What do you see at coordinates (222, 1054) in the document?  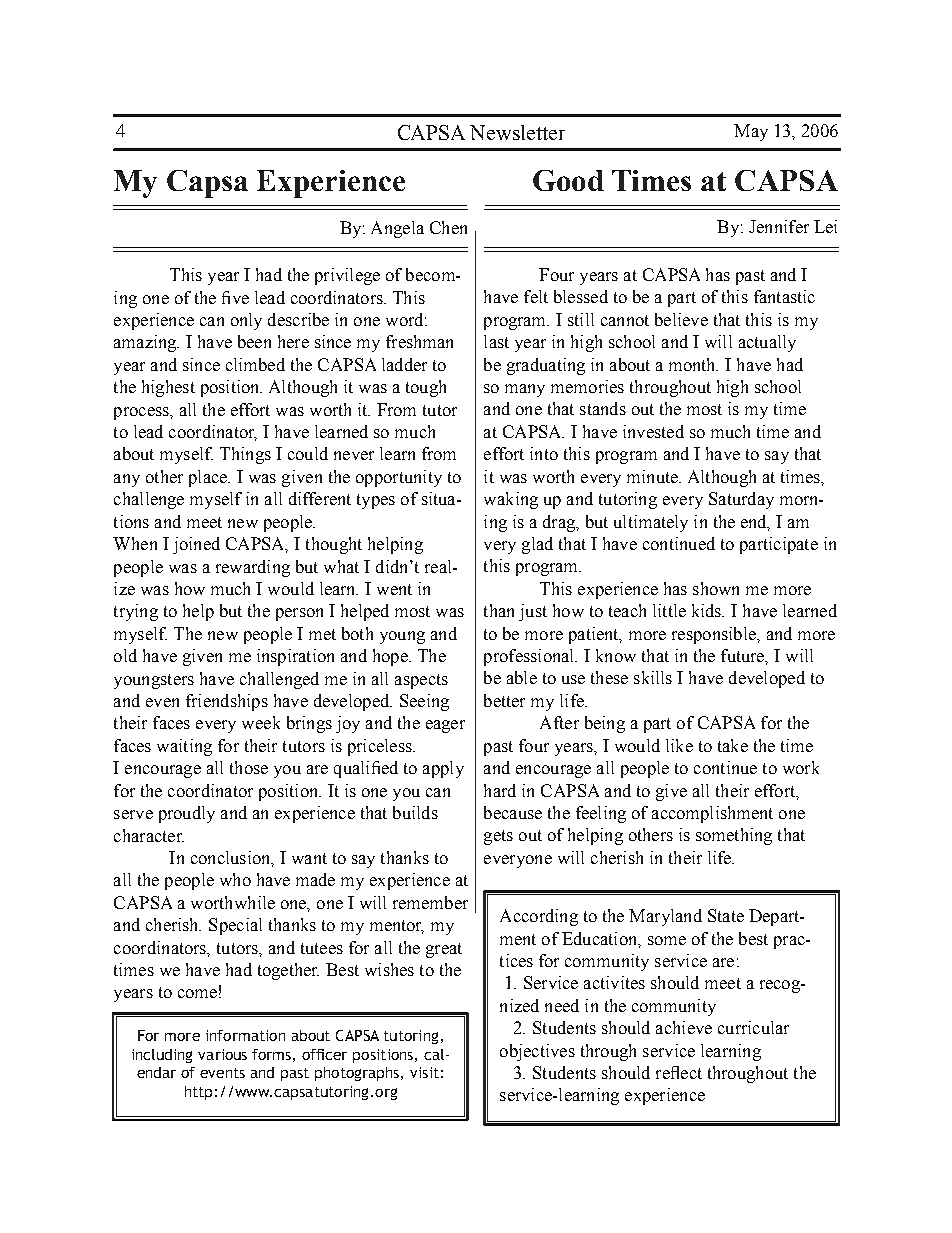 I see `various` at bounding box center [222, 1054].
